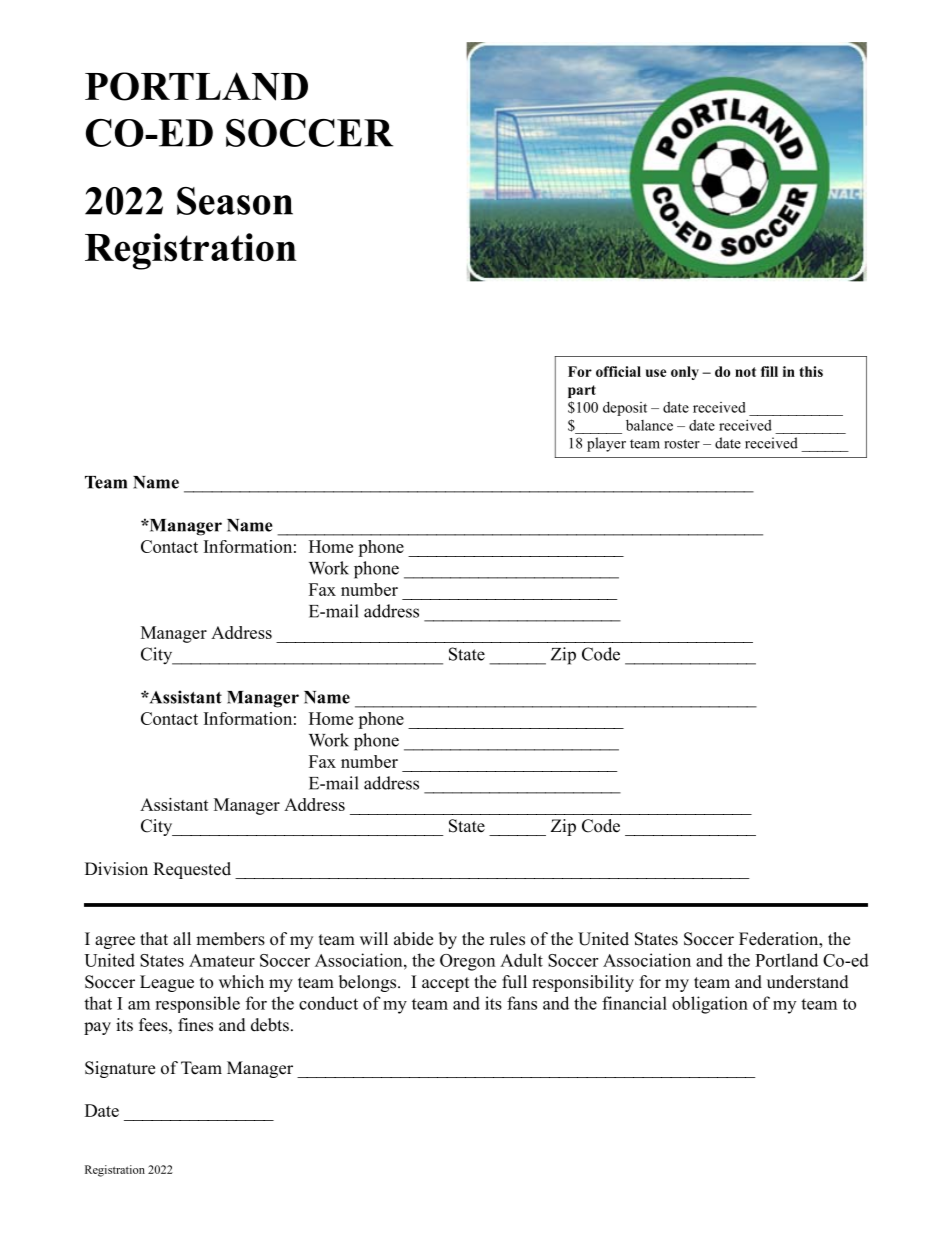 The height and width of the image is (1233, 952). I want to click on official, so click(618, 371).
